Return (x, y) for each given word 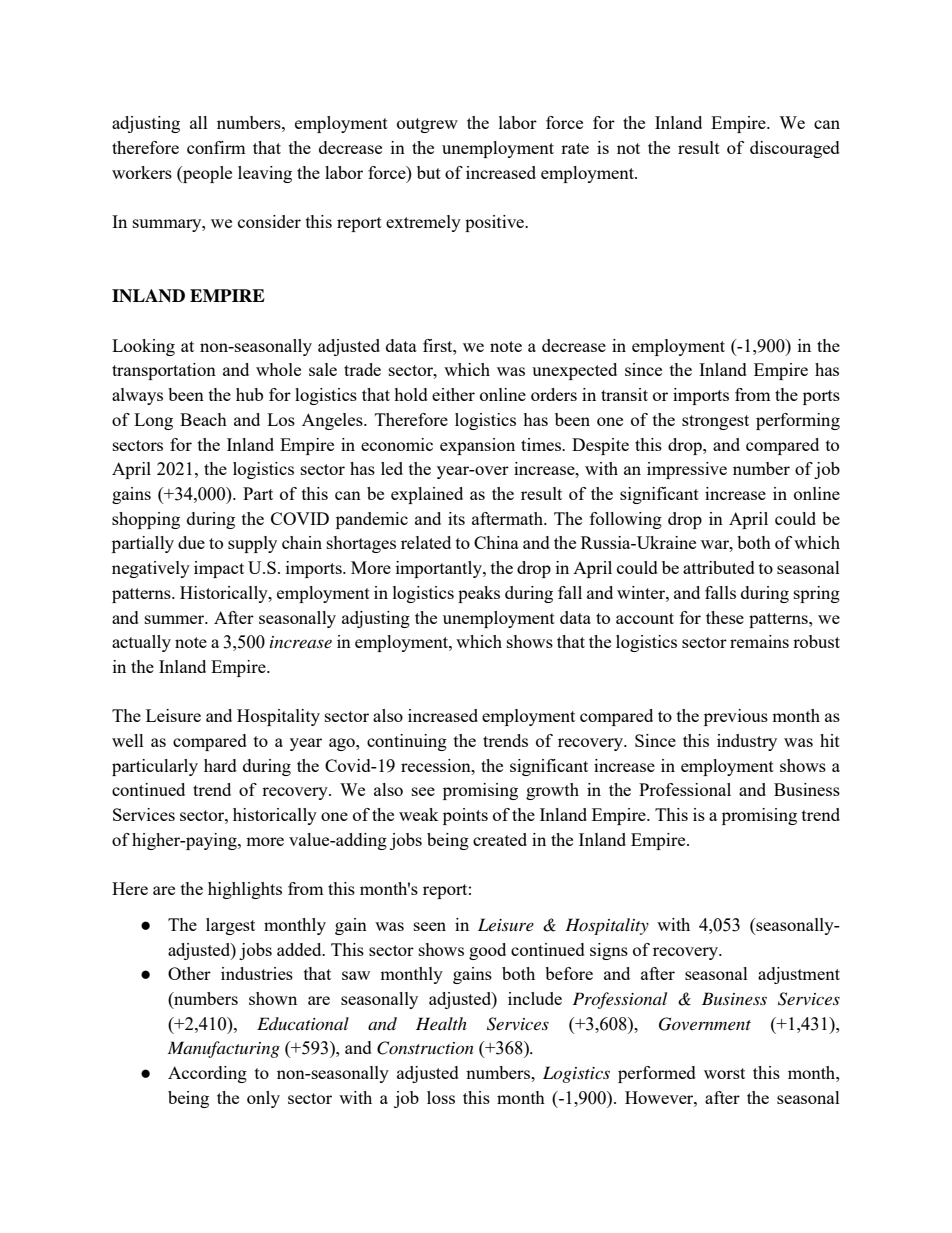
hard (220, 765)
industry (747, 742)
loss (441, 1097)
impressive (687, 470)
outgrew (427, 125)
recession (437, 765)
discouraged (795, 149)
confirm (216, 147)
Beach (203, 419)
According (207, 1074)
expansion (477, 446)
